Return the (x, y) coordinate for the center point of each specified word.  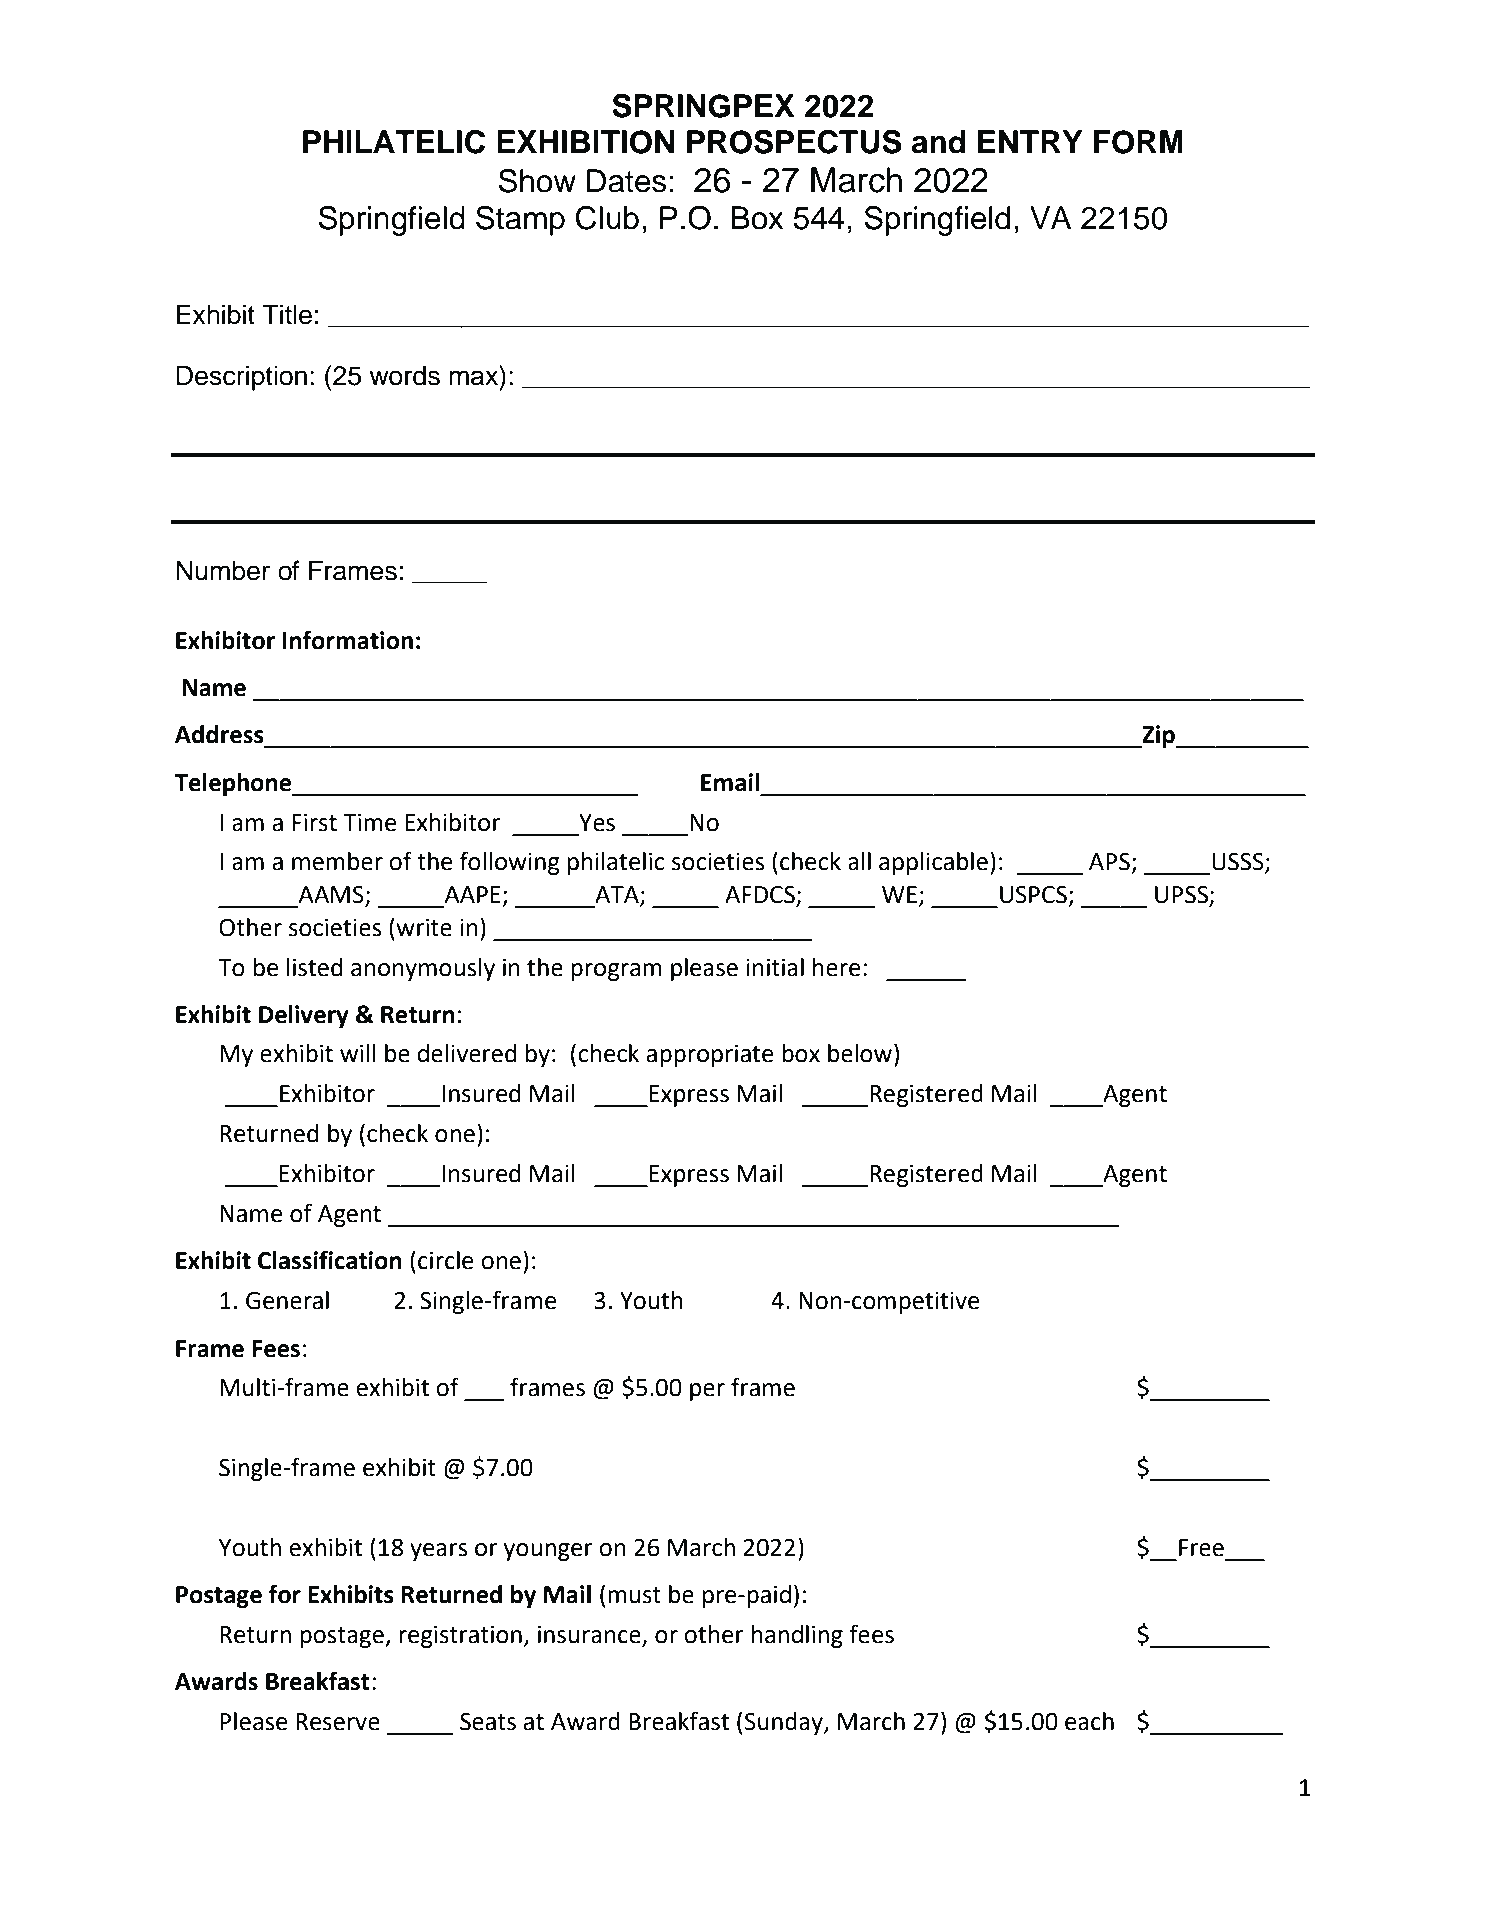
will (358, 1053)
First (314, 823)
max (475, 378)
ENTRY (1030, 141)
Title (287, 314)
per (707, 1392)
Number (223, 570)
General (287, 1300)
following (510, 863)
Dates (626, 181)
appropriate (709, 1056)
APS (1109, 862)
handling (797, 1636)
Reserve (338, 1722)
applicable (933, 863)
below (861, 1053)
